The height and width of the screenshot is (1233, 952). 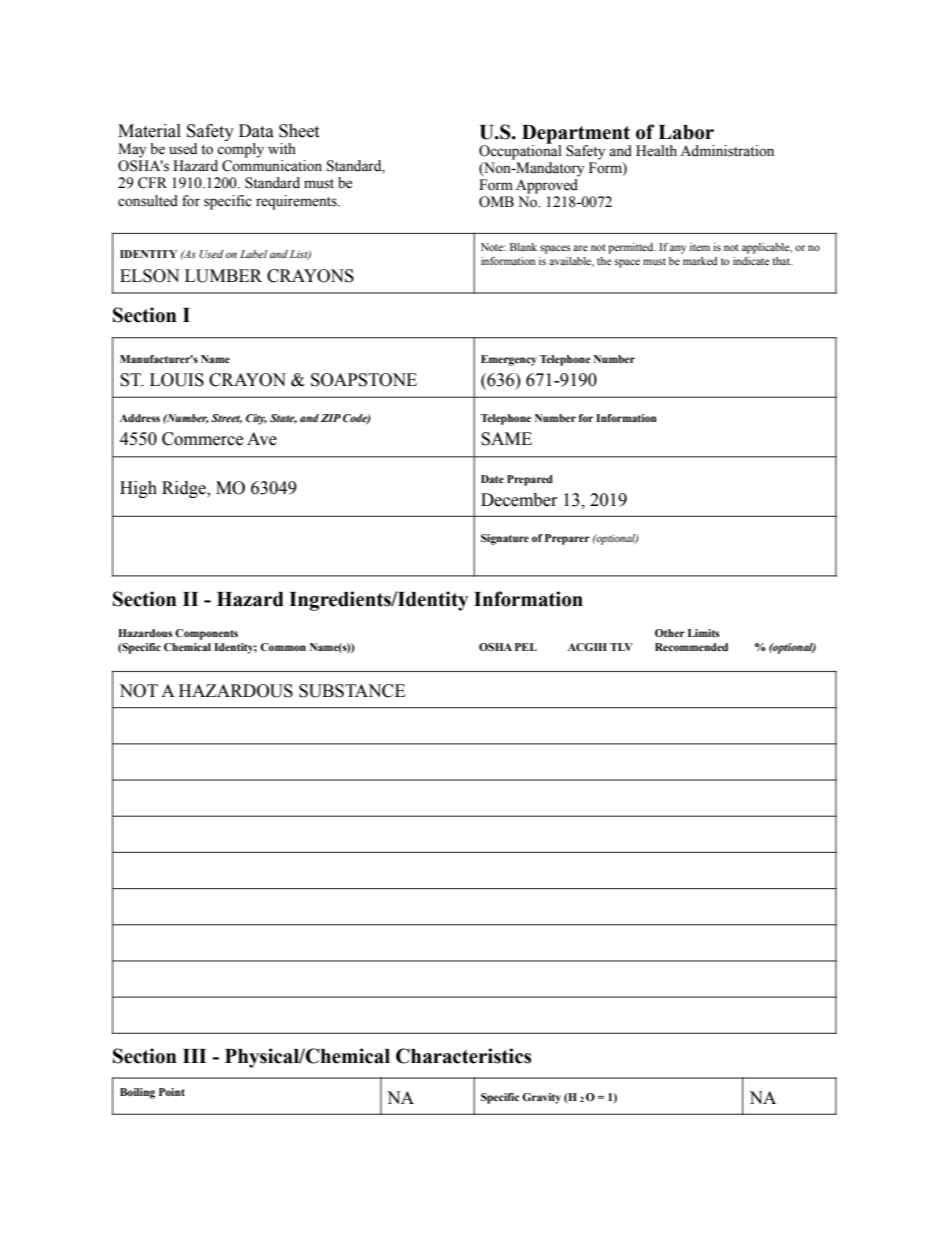 What do you see at coordinates (526, 647) in the screenshot?
I see `PEL` at bounding box center [526, 647].
